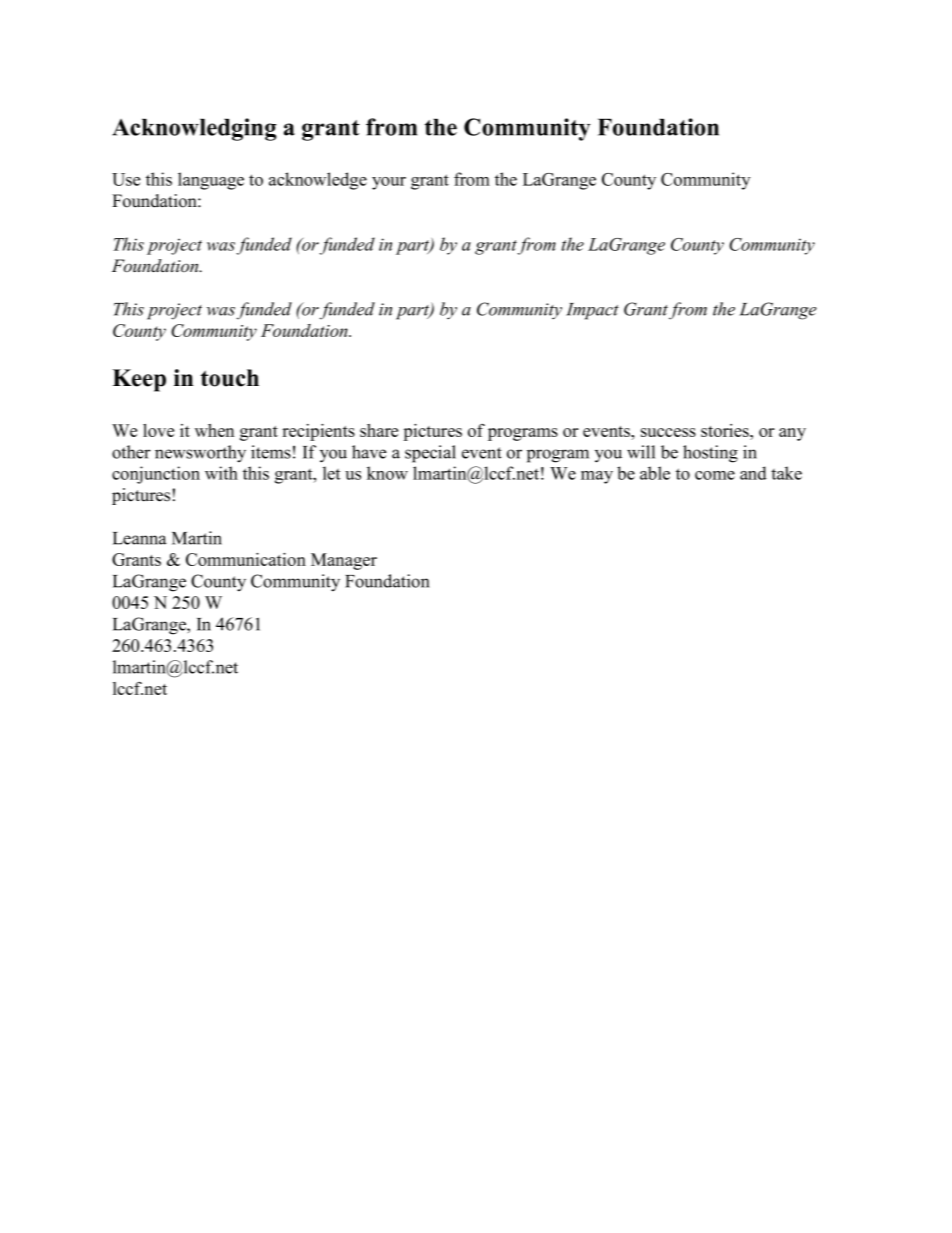  I want to click on your, so click(389, 183).
